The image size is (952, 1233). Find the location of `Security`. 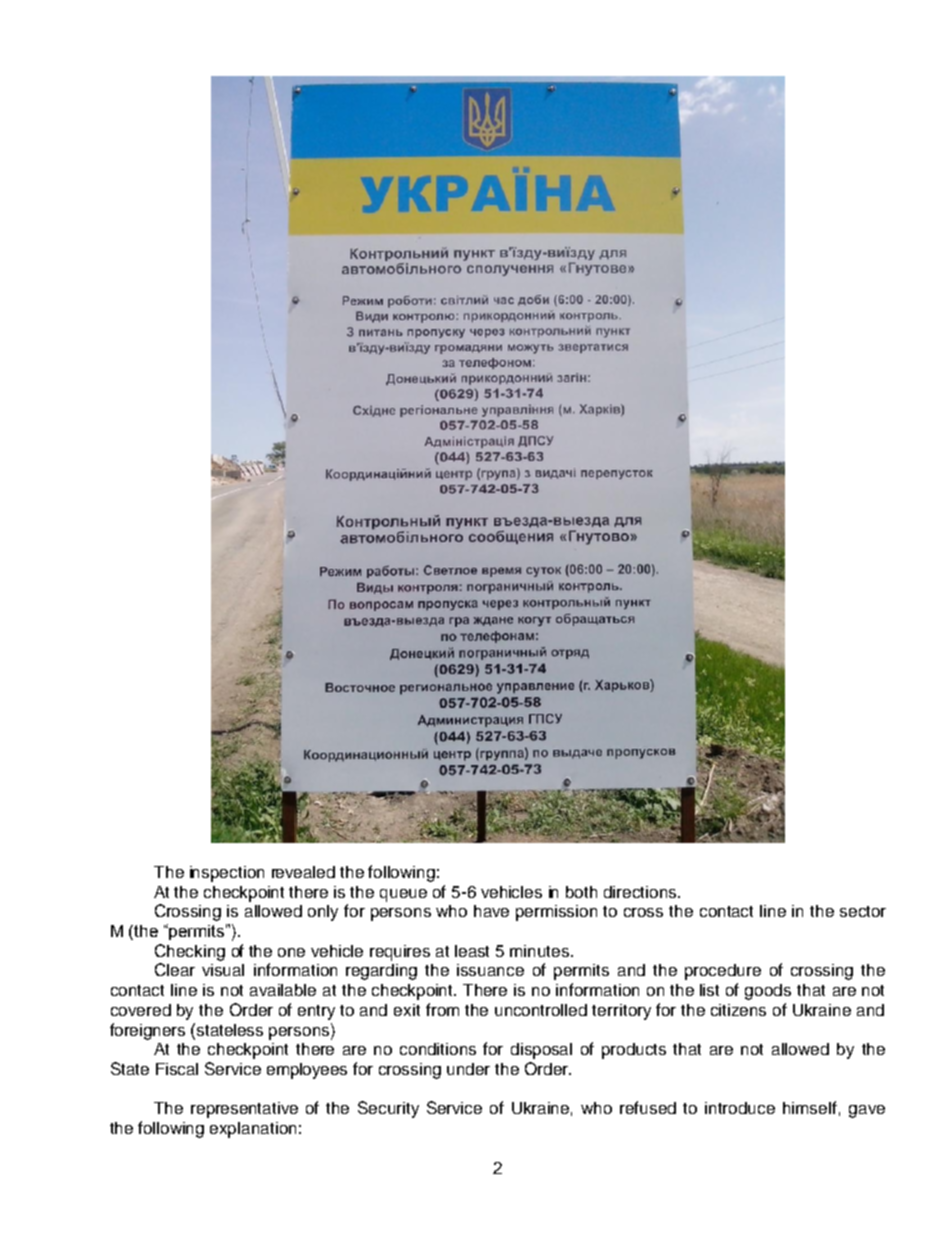

Security is located at coordinates (388, 1109).
